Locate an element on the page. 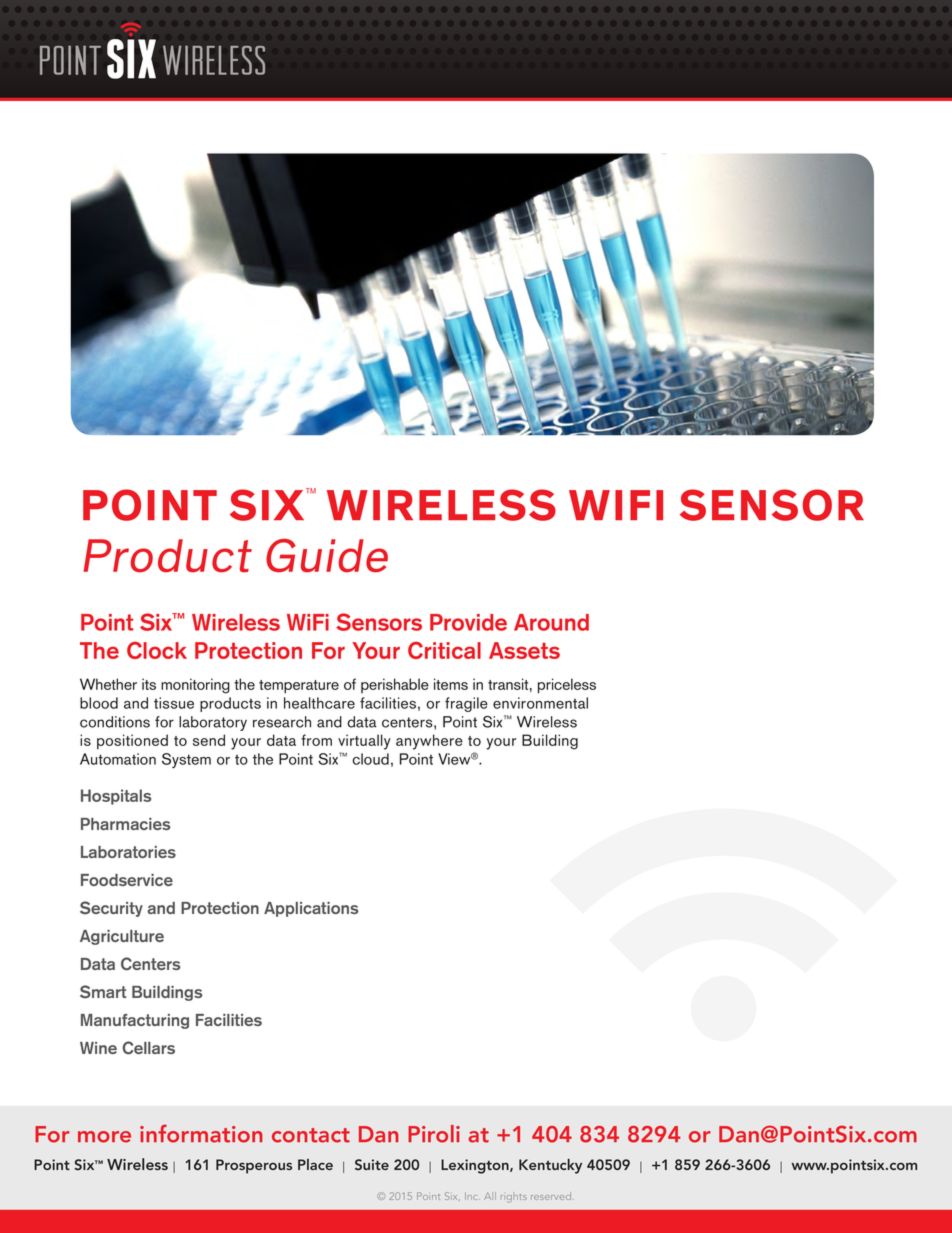 This image has height=1233, width=952. contact is located at coordinates (311, 1135).
